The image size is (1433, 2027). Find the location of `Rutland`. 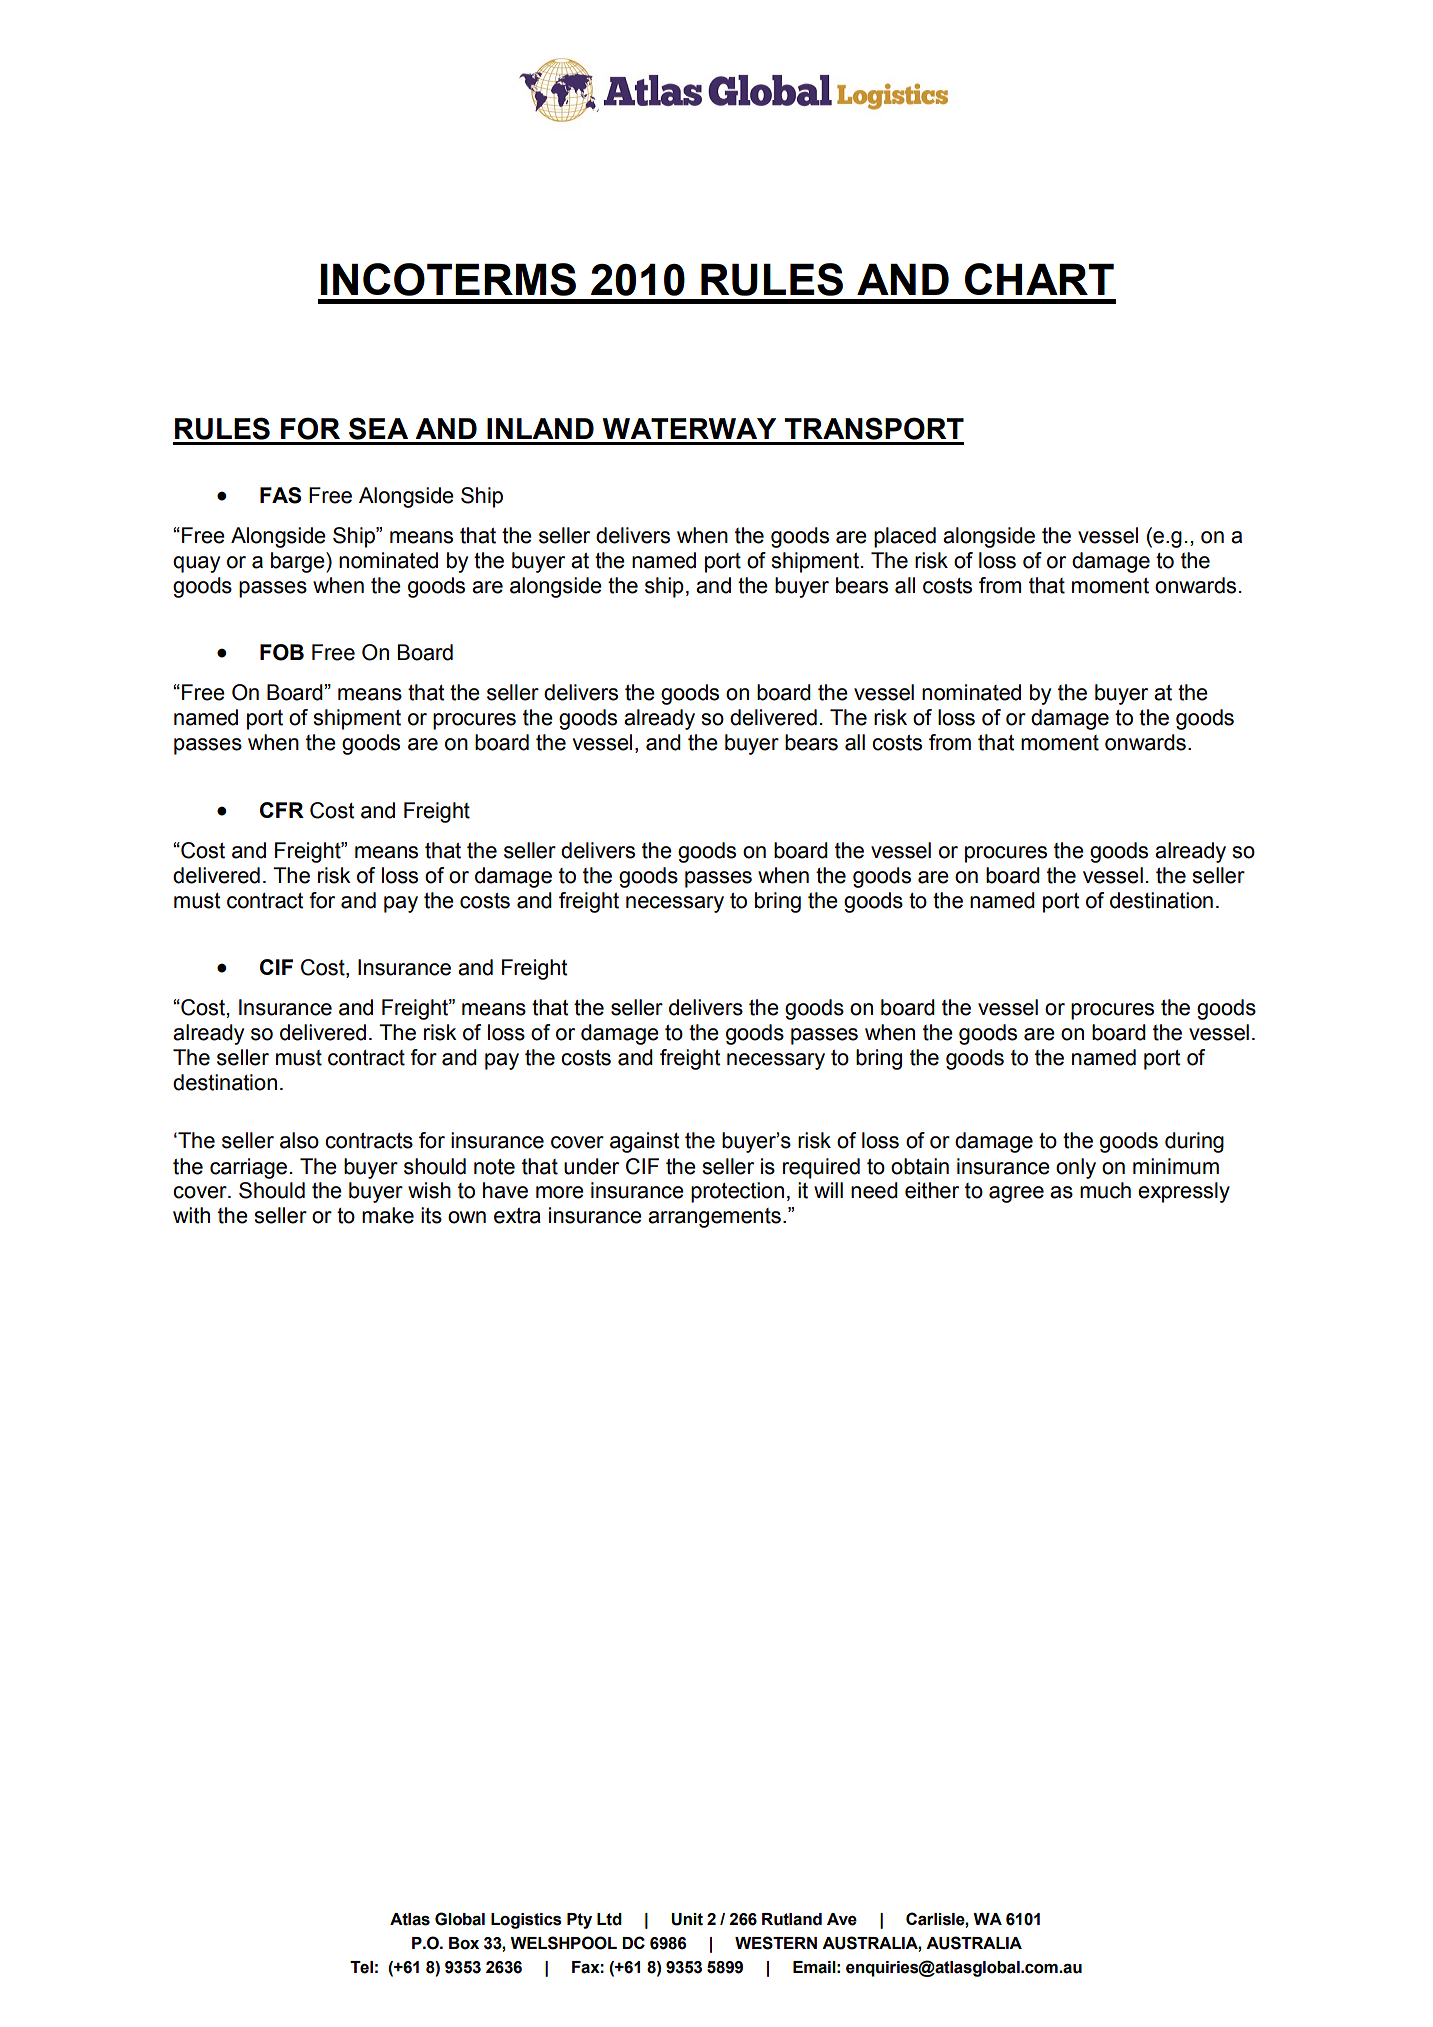

Rutland is located at coordinates (792, 1919).
